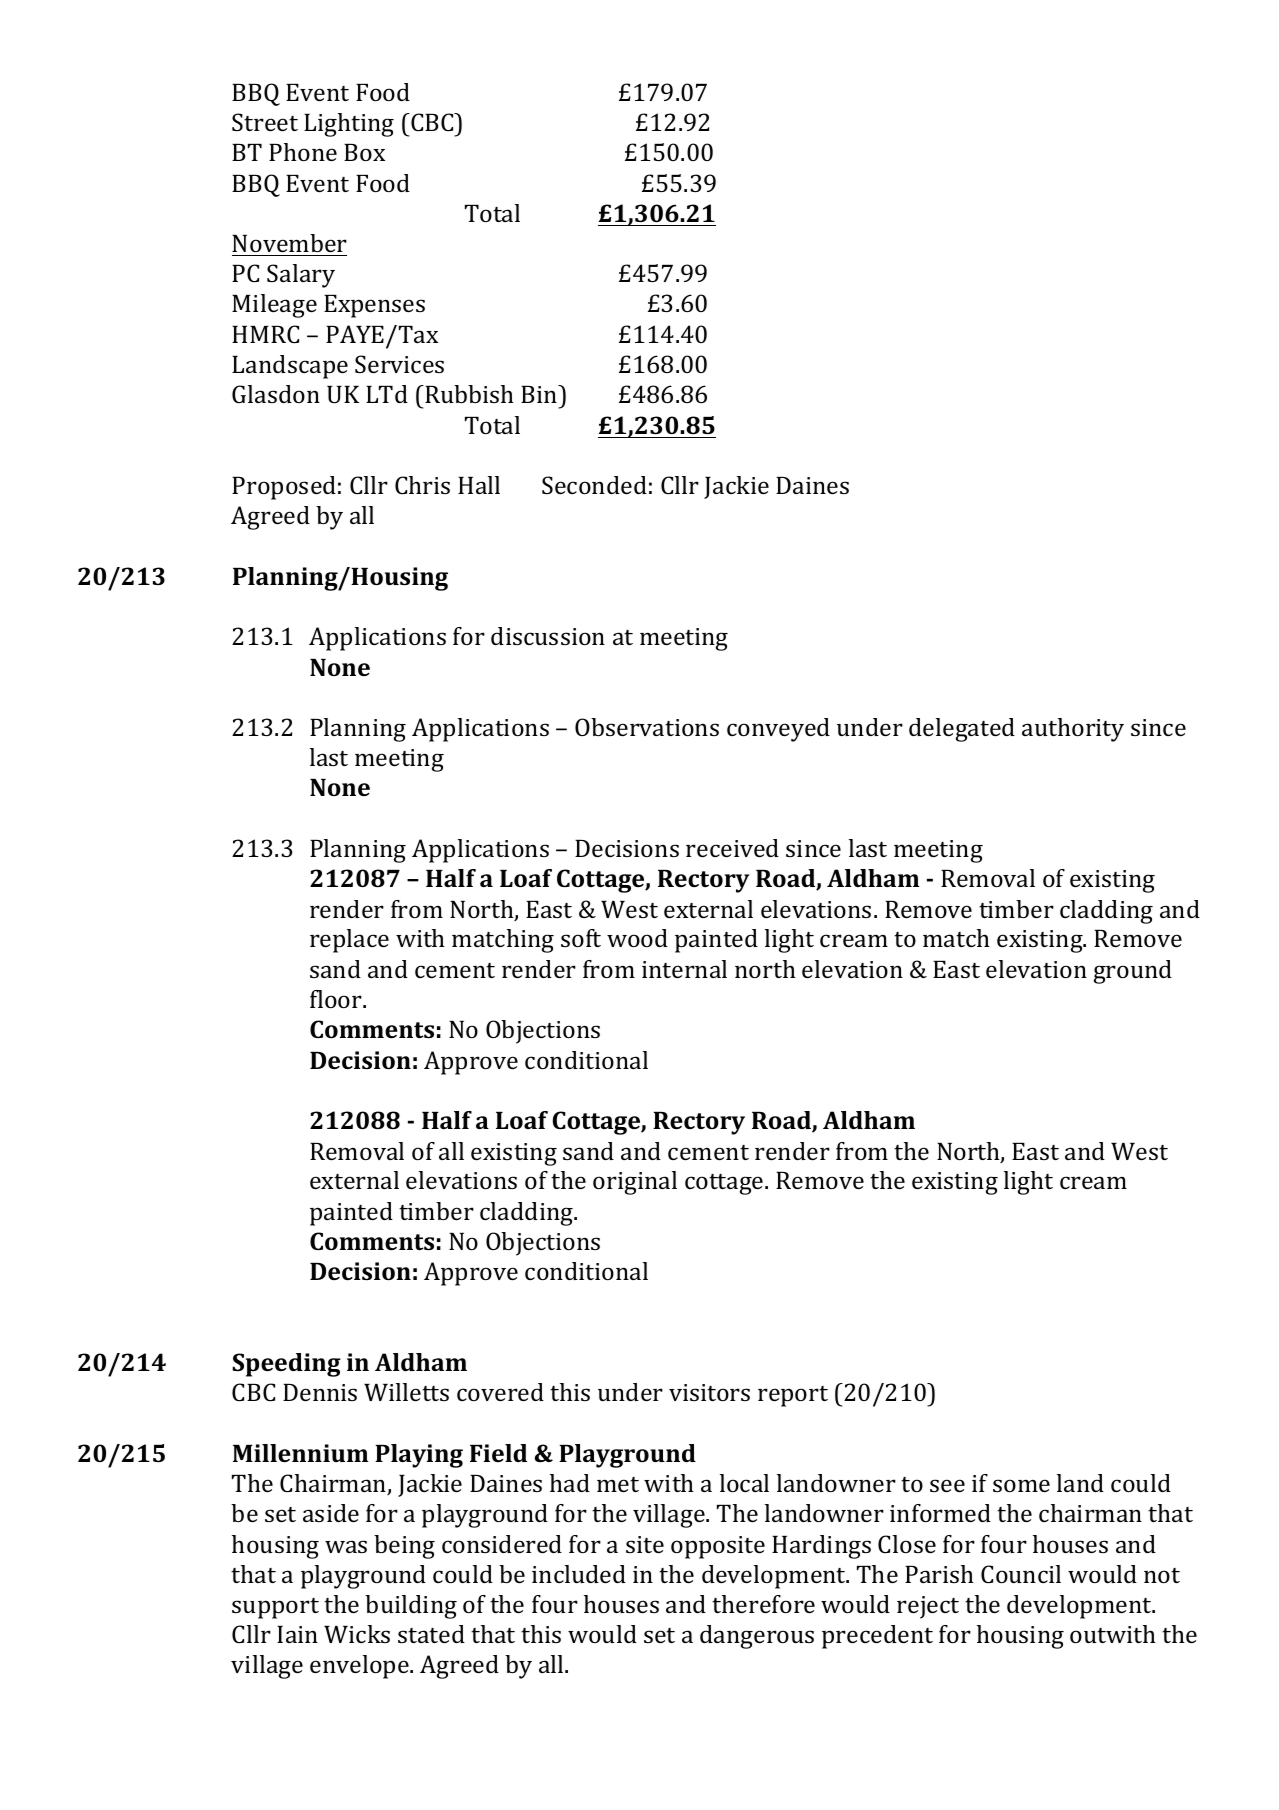 Image resolution: width=1279 pixels, height=1810 pixels. I want to click on received, so click(732, 848).
